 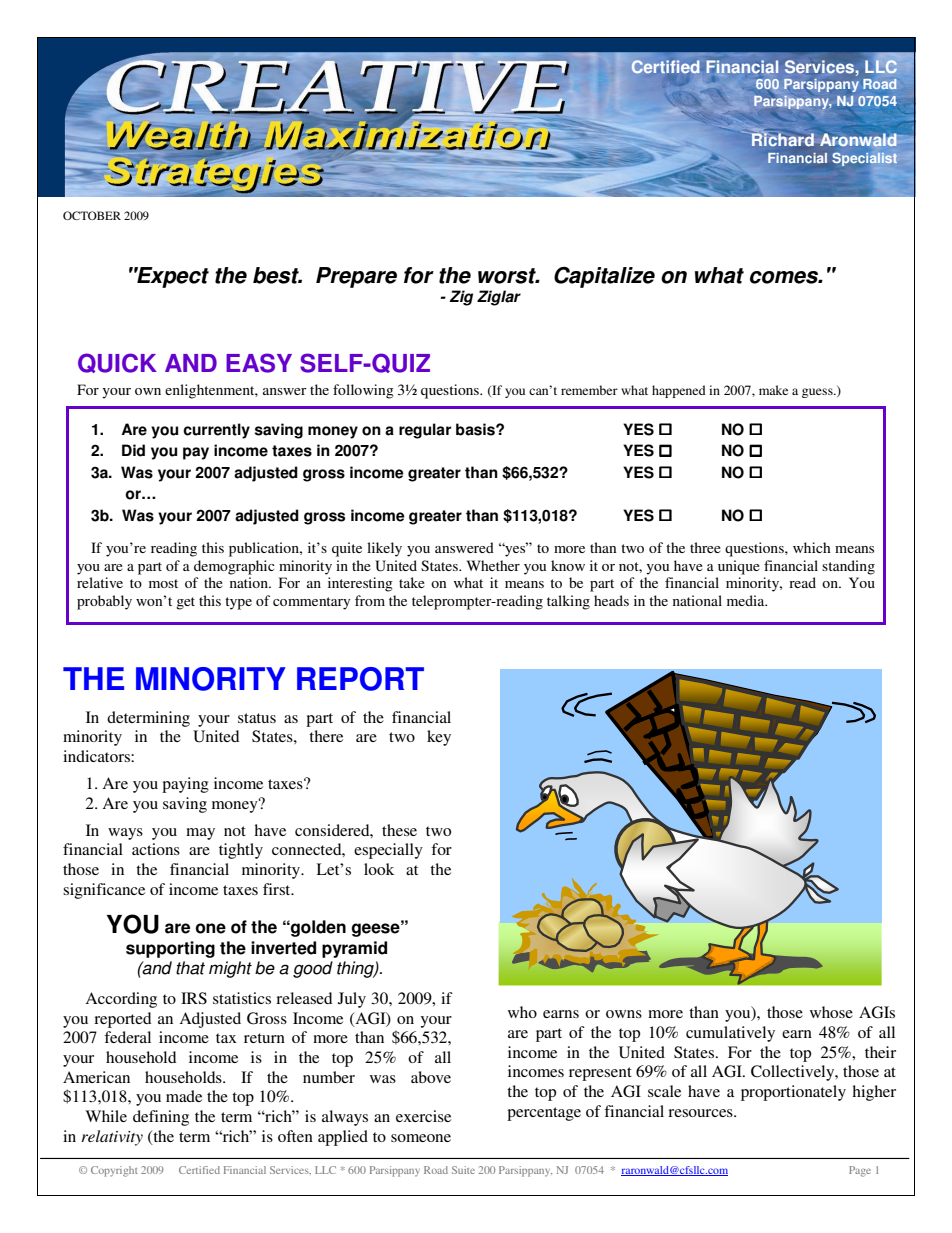 I want to click on Ziglar, so click(x=499, y=298).
